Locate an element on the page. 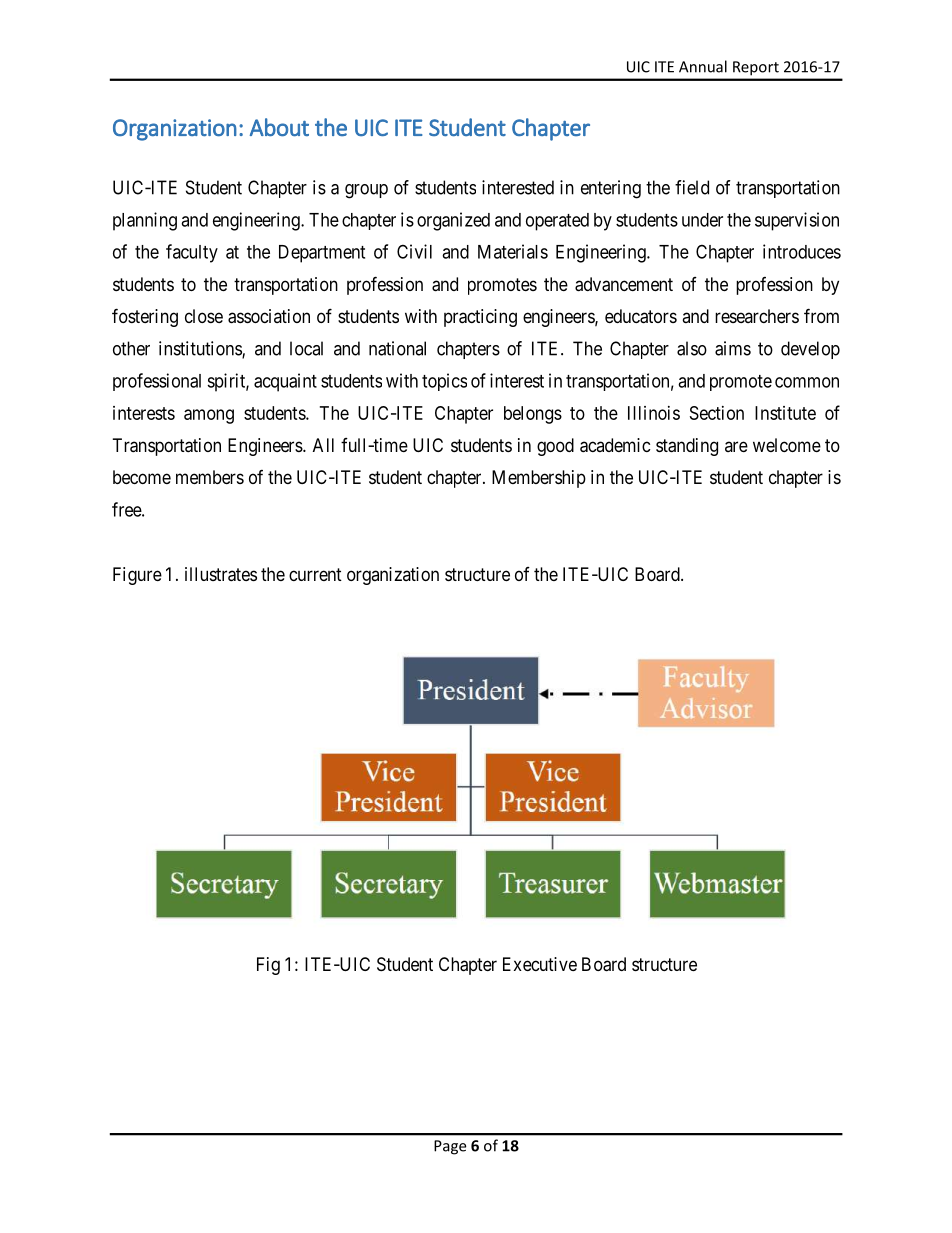 The width and height of the document is (952, 1233). practicing is located at coordinates (480, 318).
